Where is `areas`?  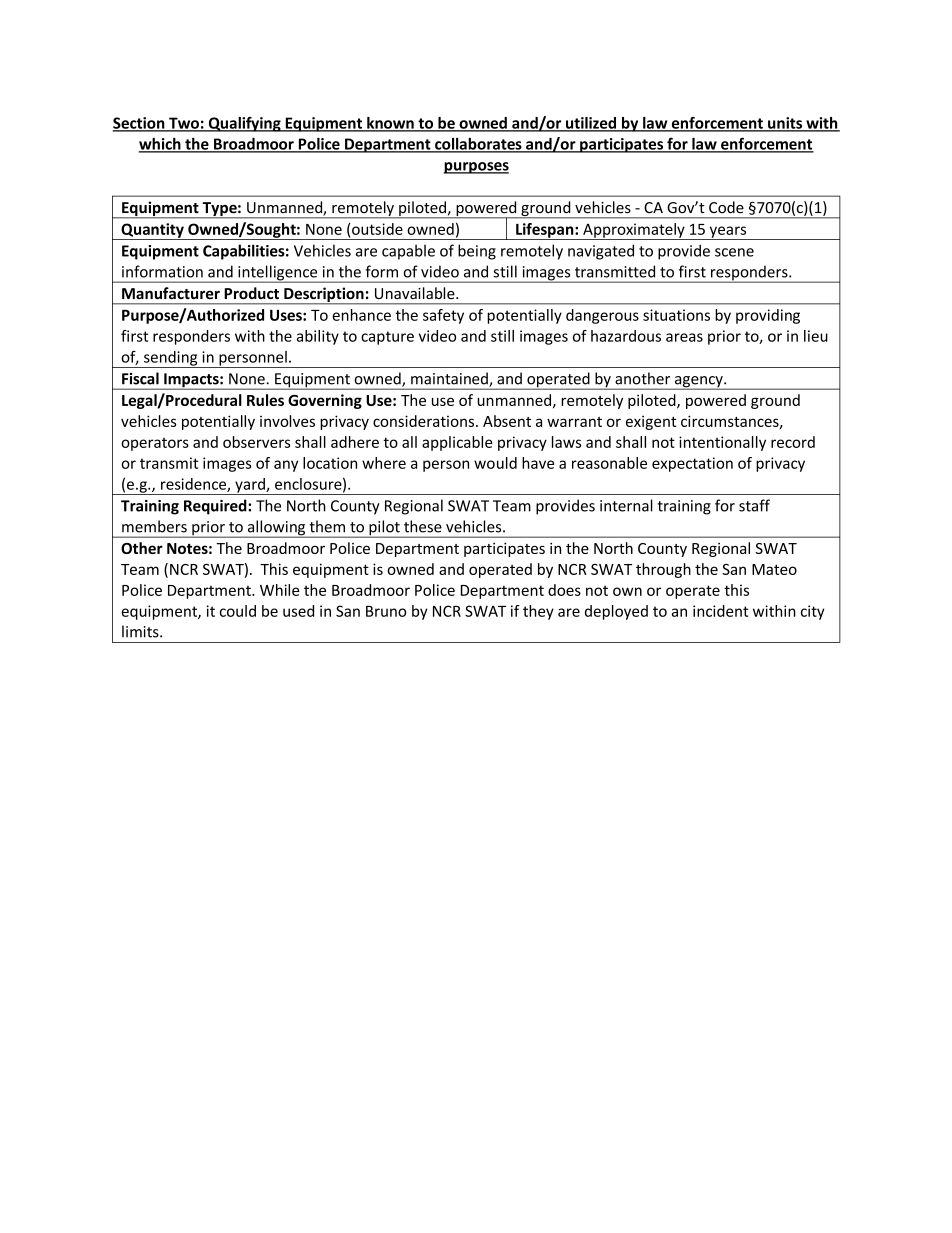 areas is located at coordinates (684, 337).
